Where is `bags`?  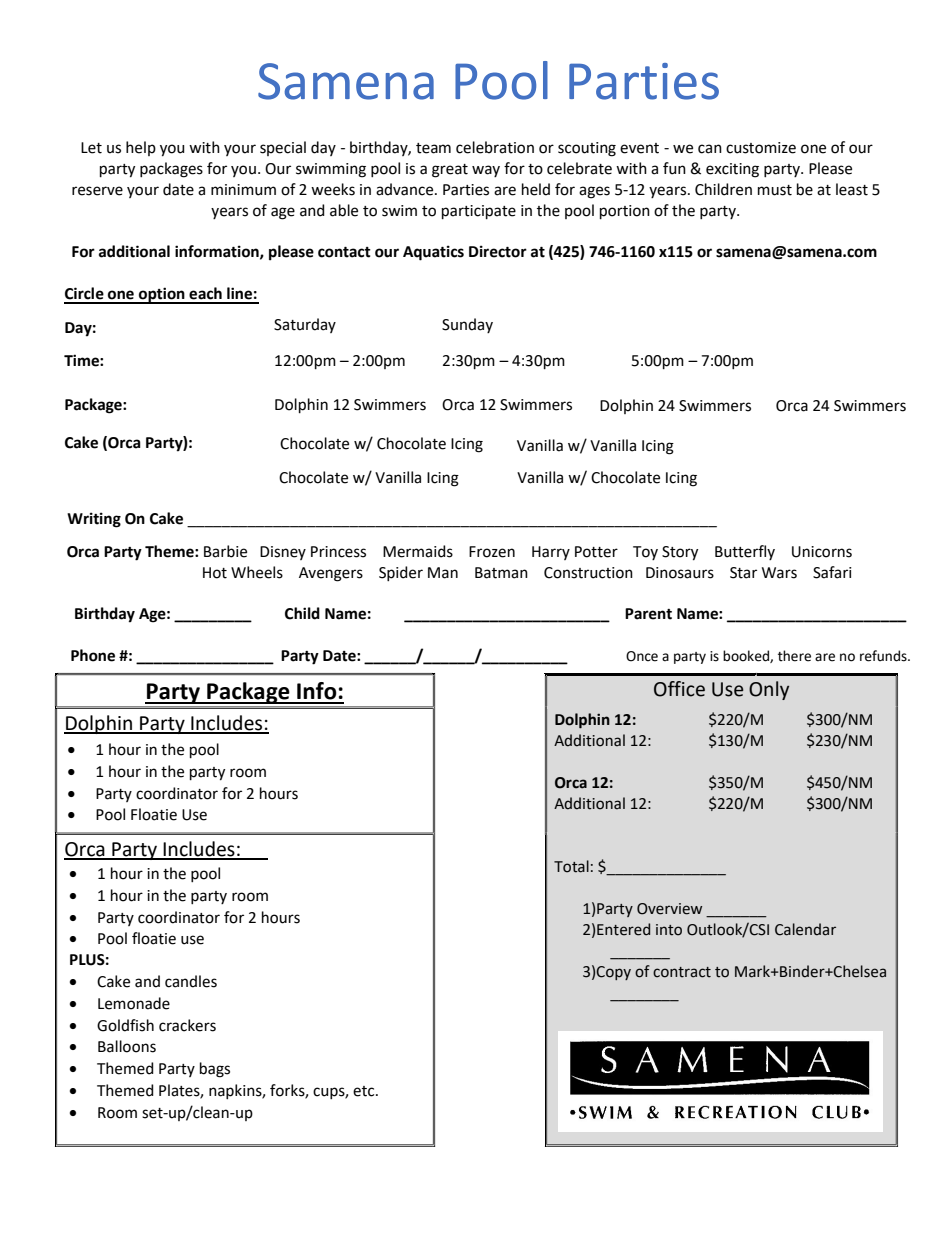 bags is located at coordinates (215, 1070).
